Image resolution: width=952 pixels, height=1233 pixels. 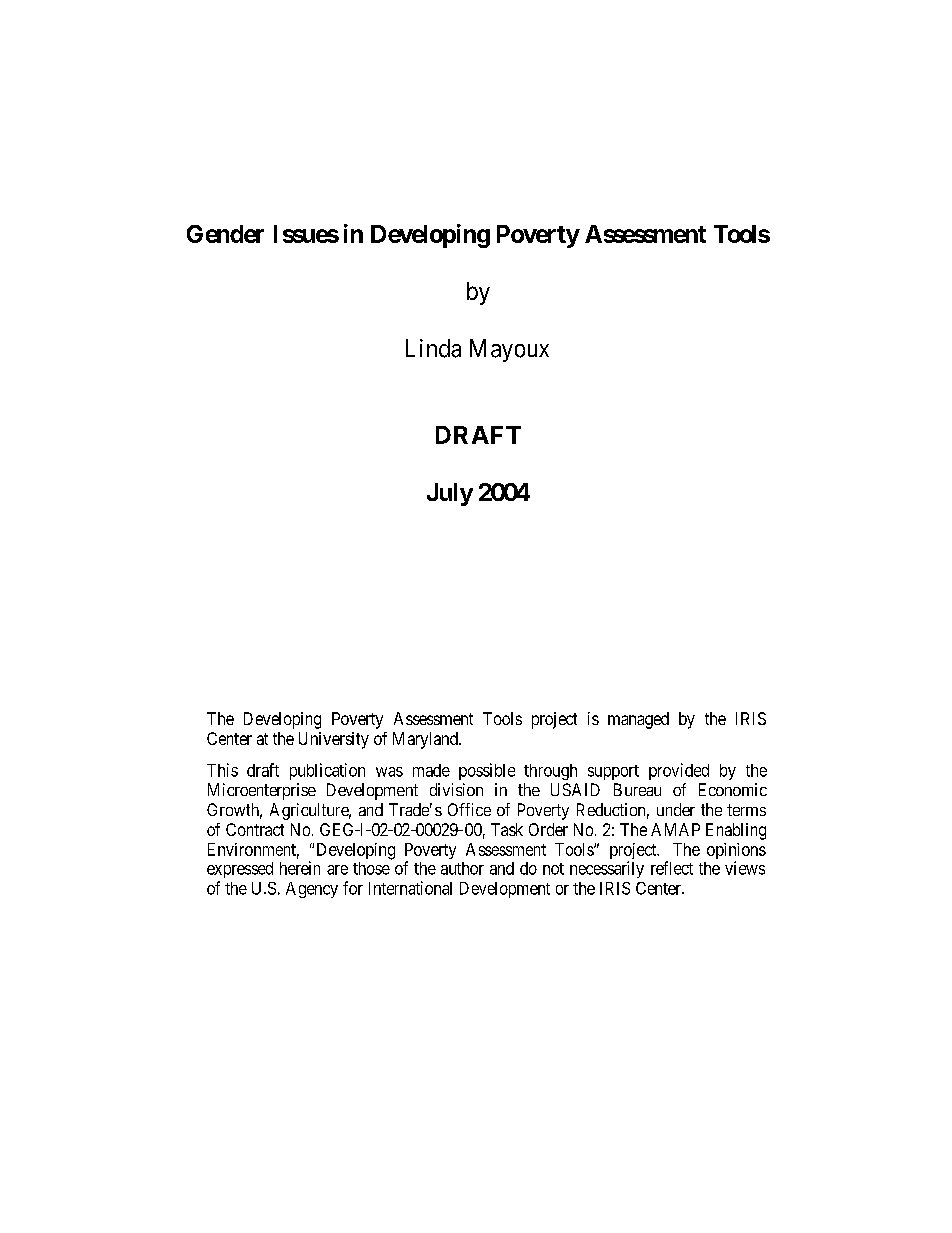 What do you see at coordinates (462, 868) in the screenshot?
I see `author` at bounding box center [462, 868].
